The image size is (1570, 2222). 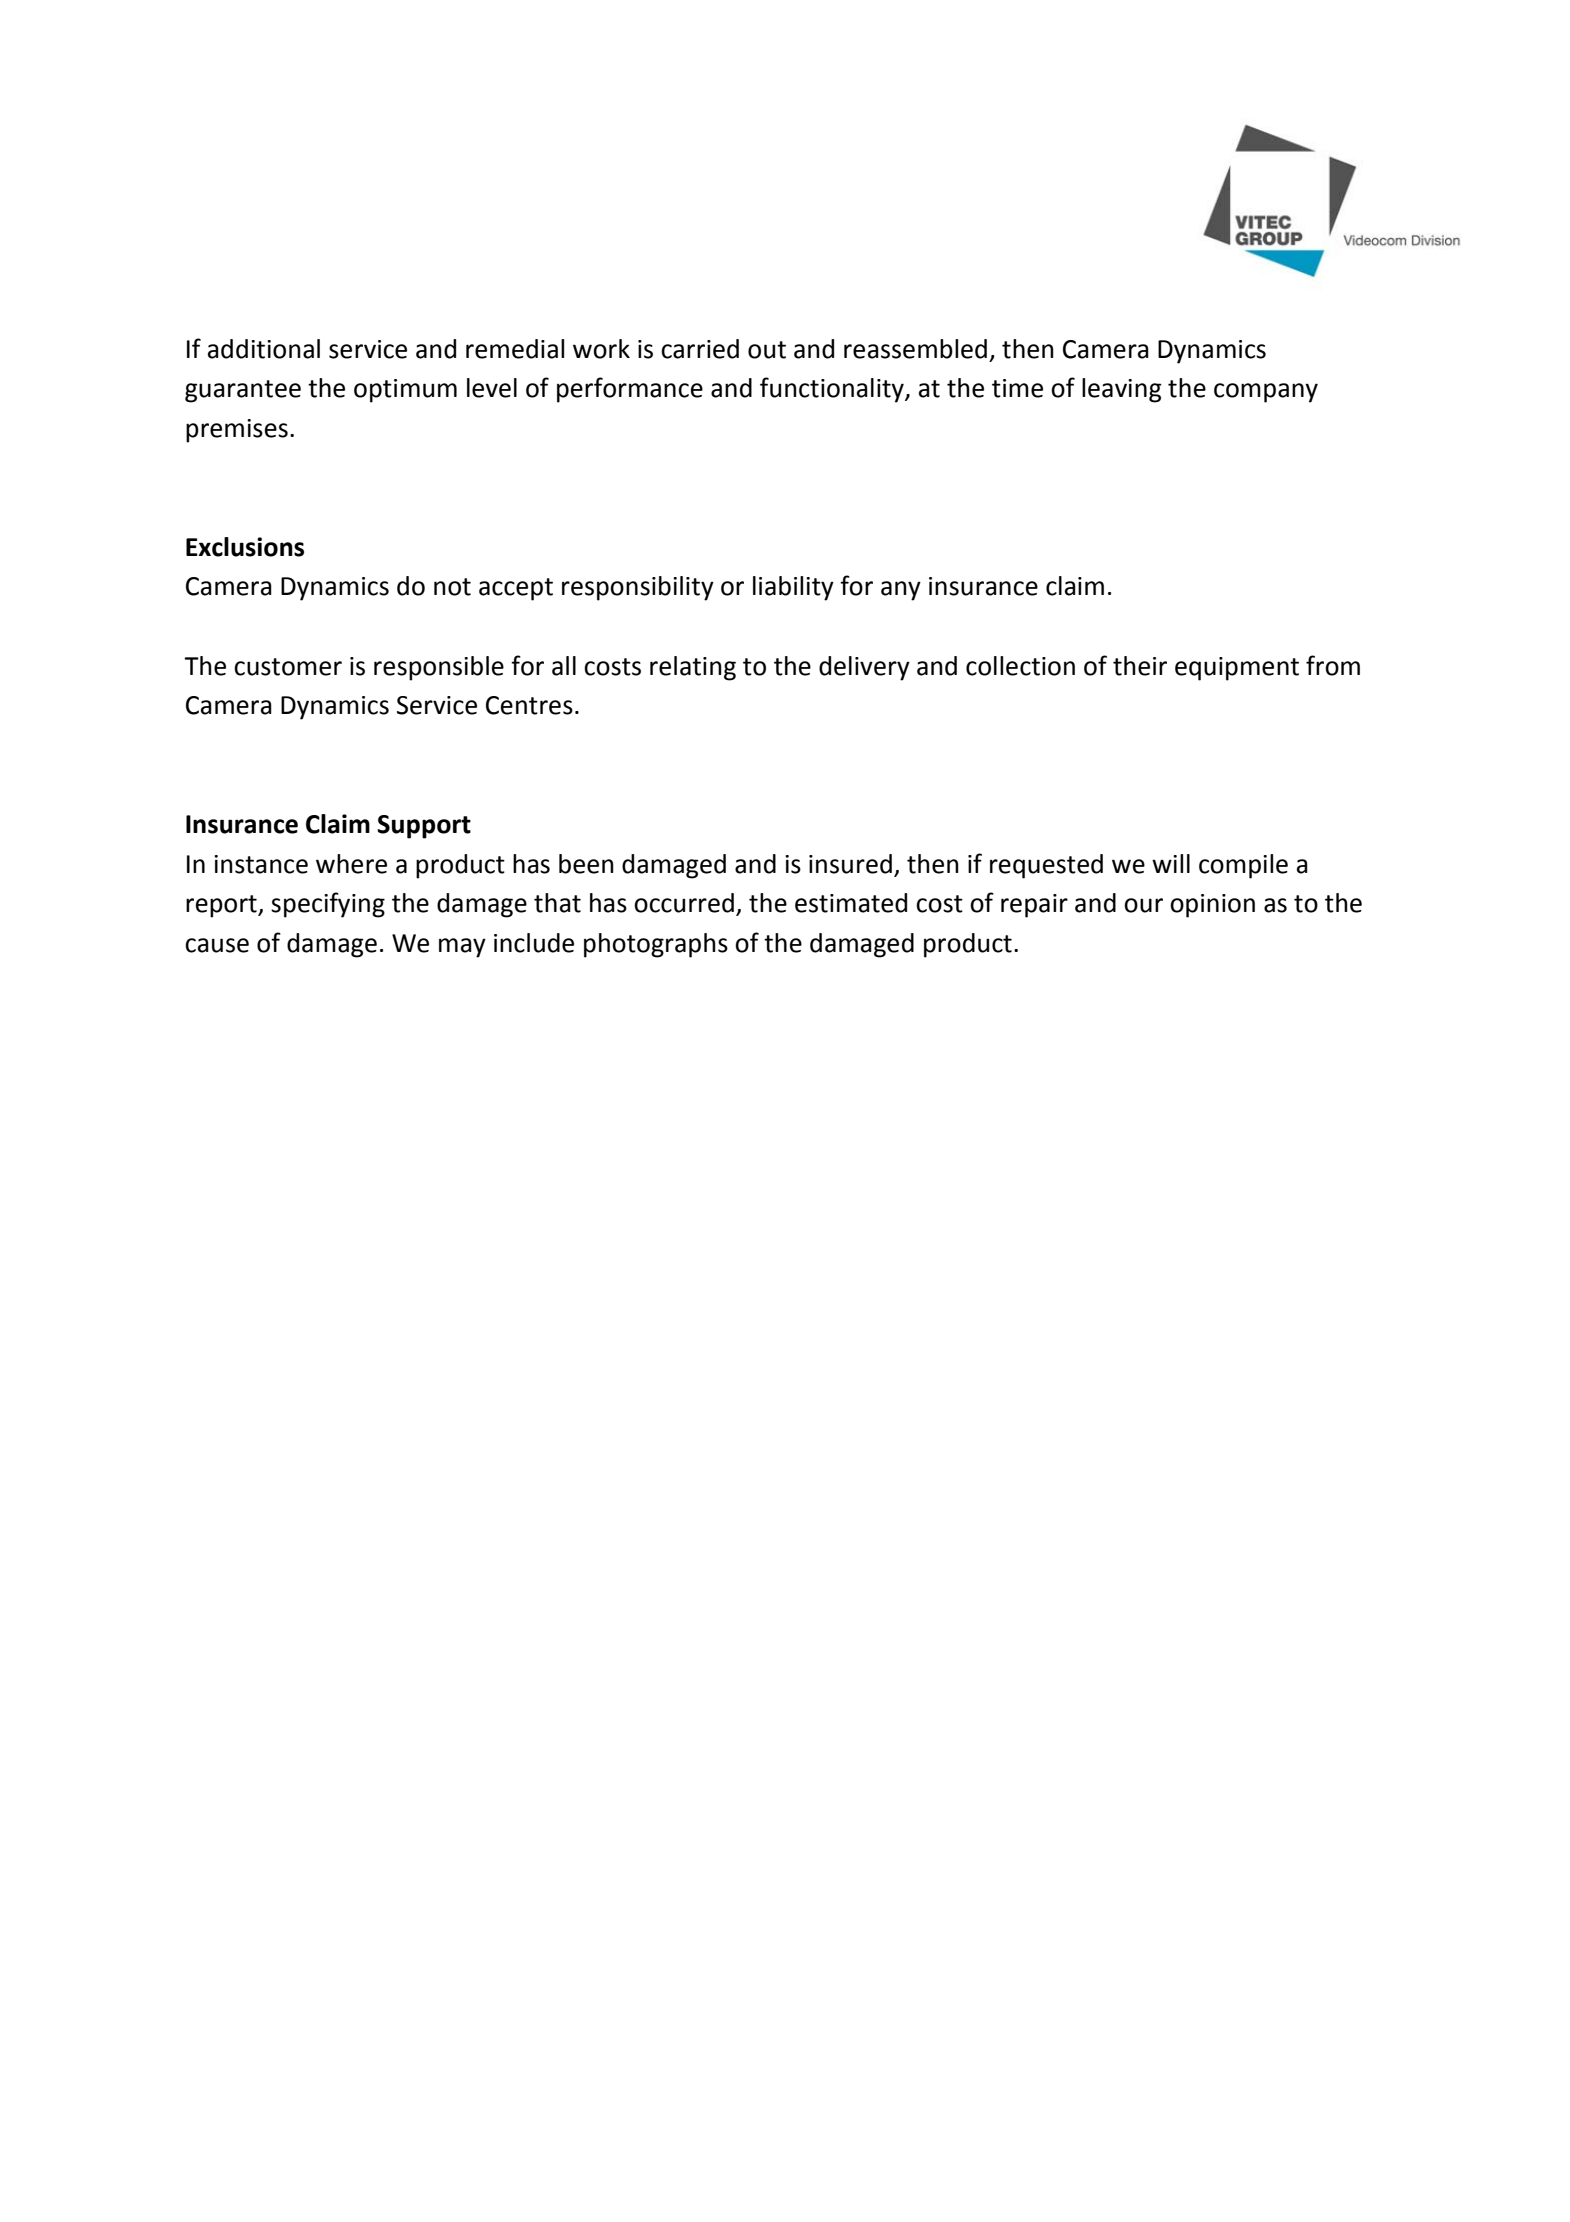 What do you see at coordinates (1122, 390) in the document?
I see `leaving` at bounding box center [1122, 390].
